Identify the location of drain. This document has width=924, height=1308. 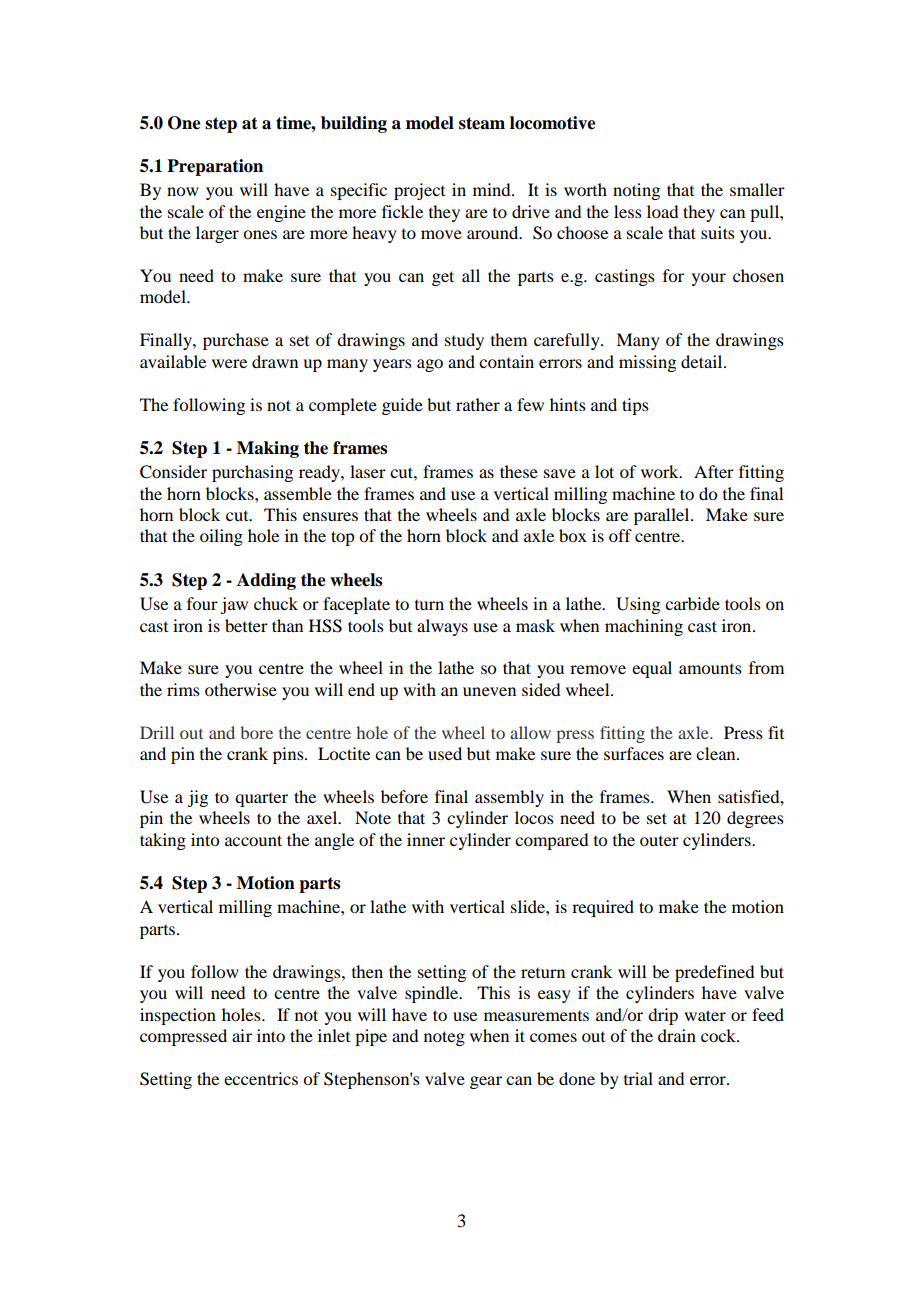
(677, 1035).
